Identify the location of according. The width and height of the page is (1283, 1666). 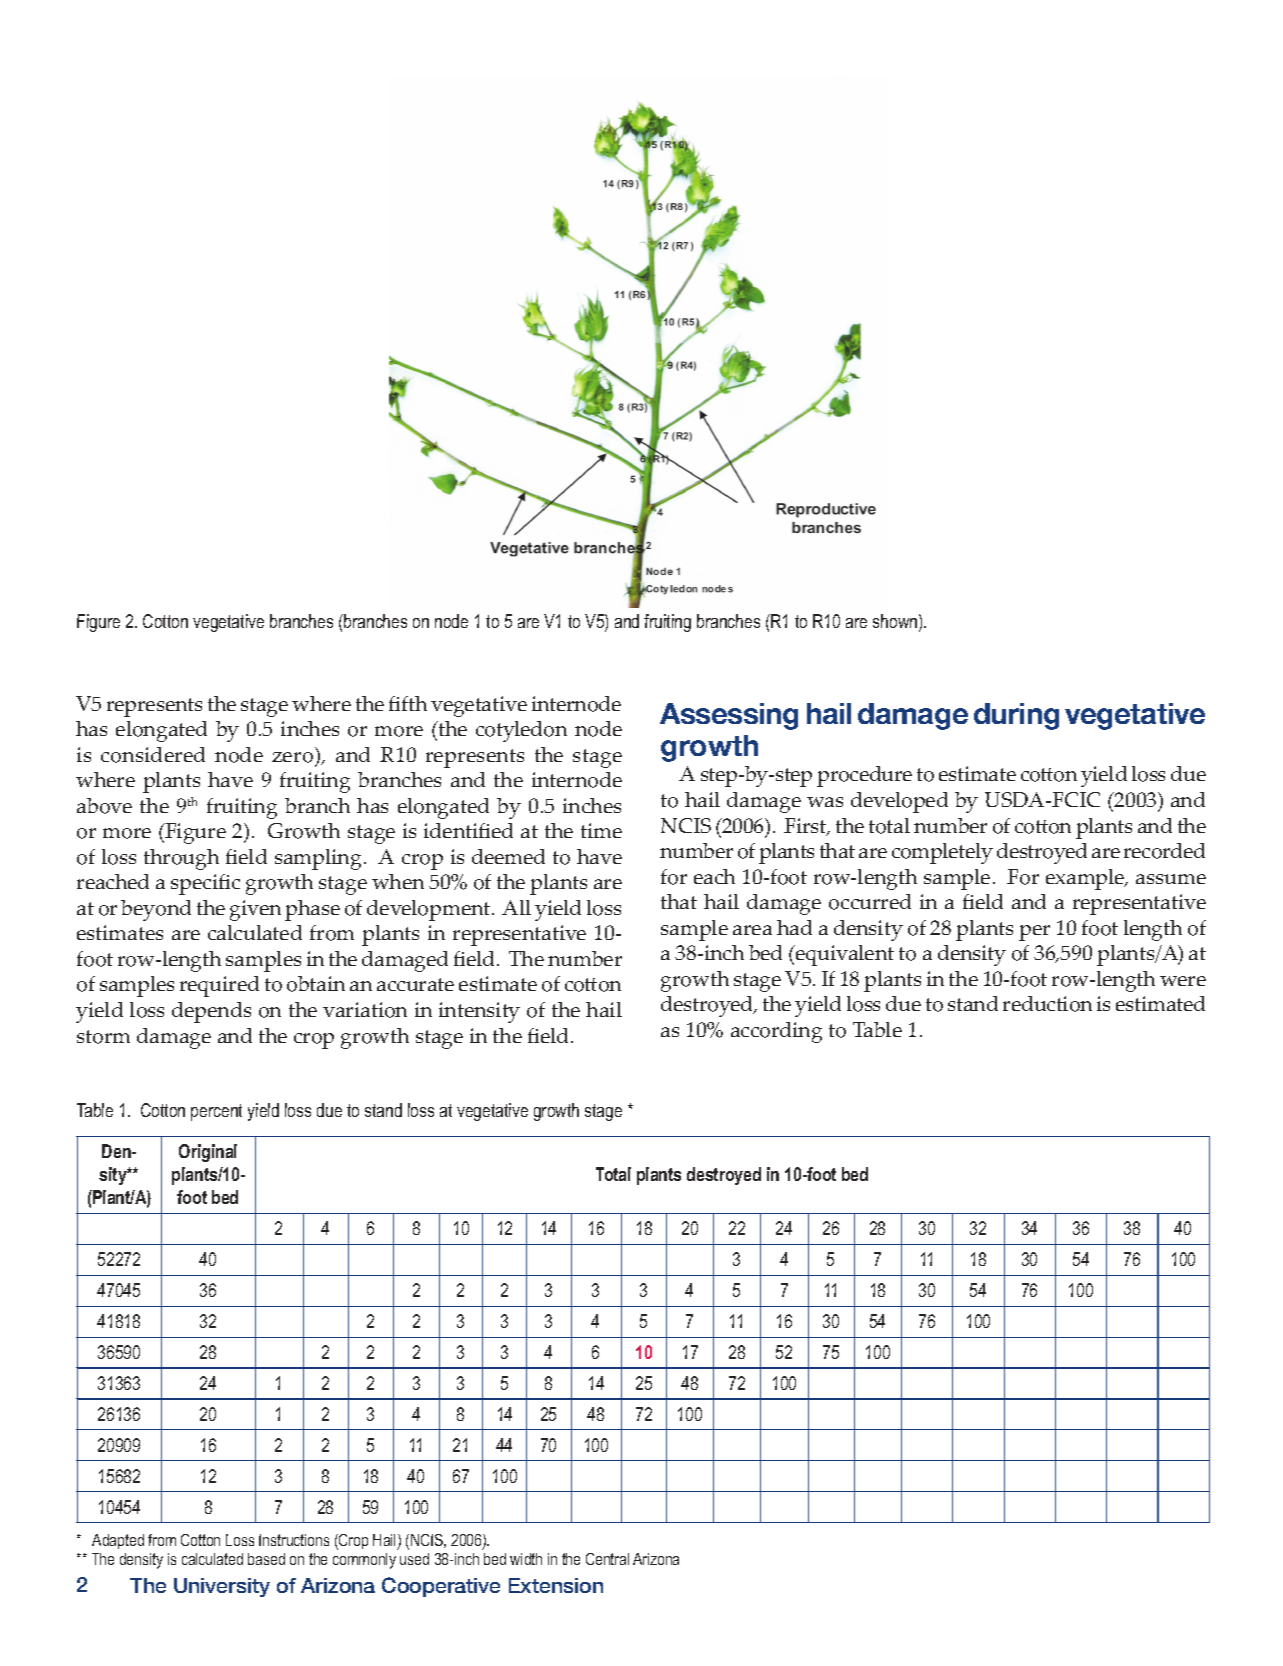
(776, 1032).
